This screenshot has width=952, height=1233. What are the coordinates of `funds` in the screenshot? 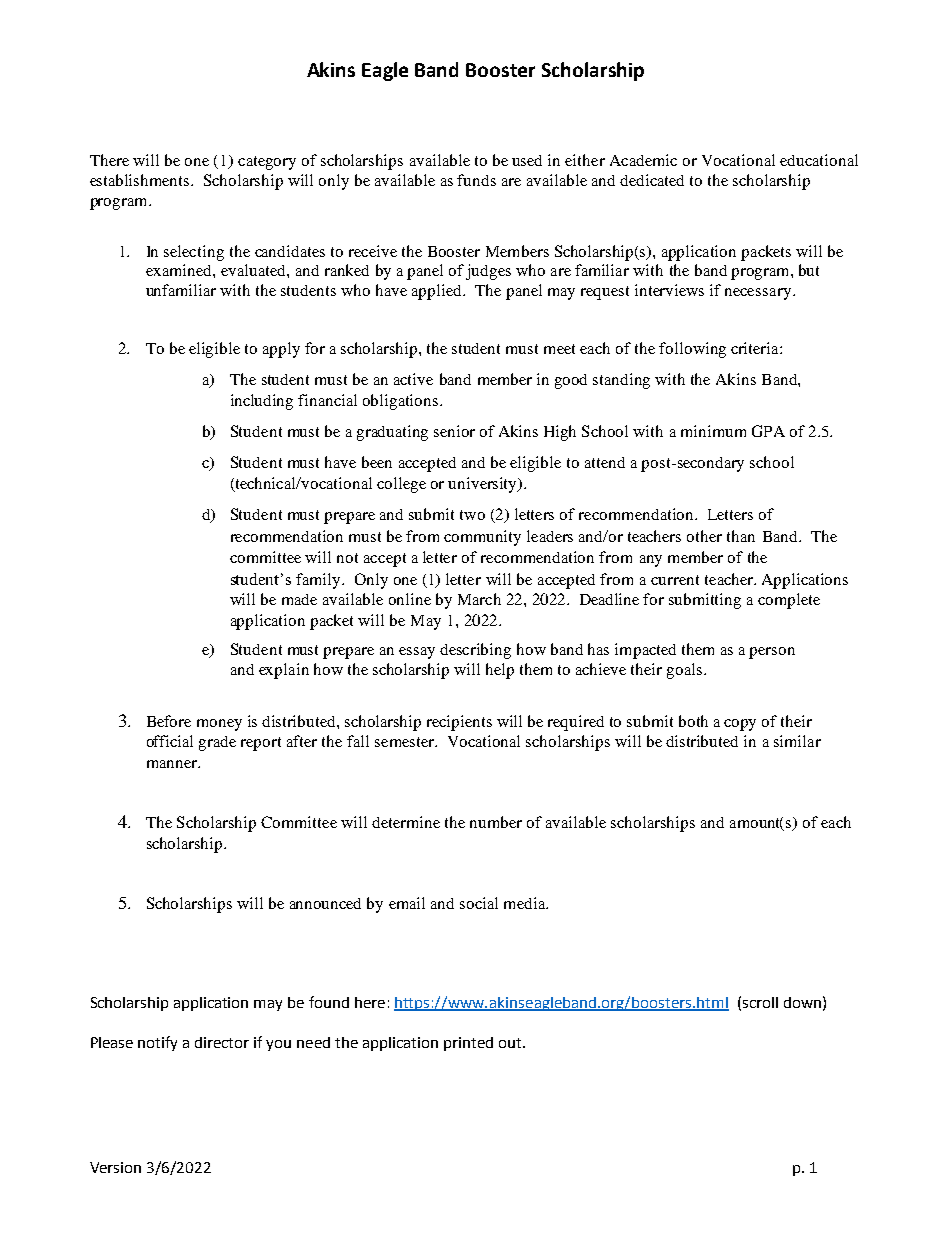 It's located at (476, 180).
